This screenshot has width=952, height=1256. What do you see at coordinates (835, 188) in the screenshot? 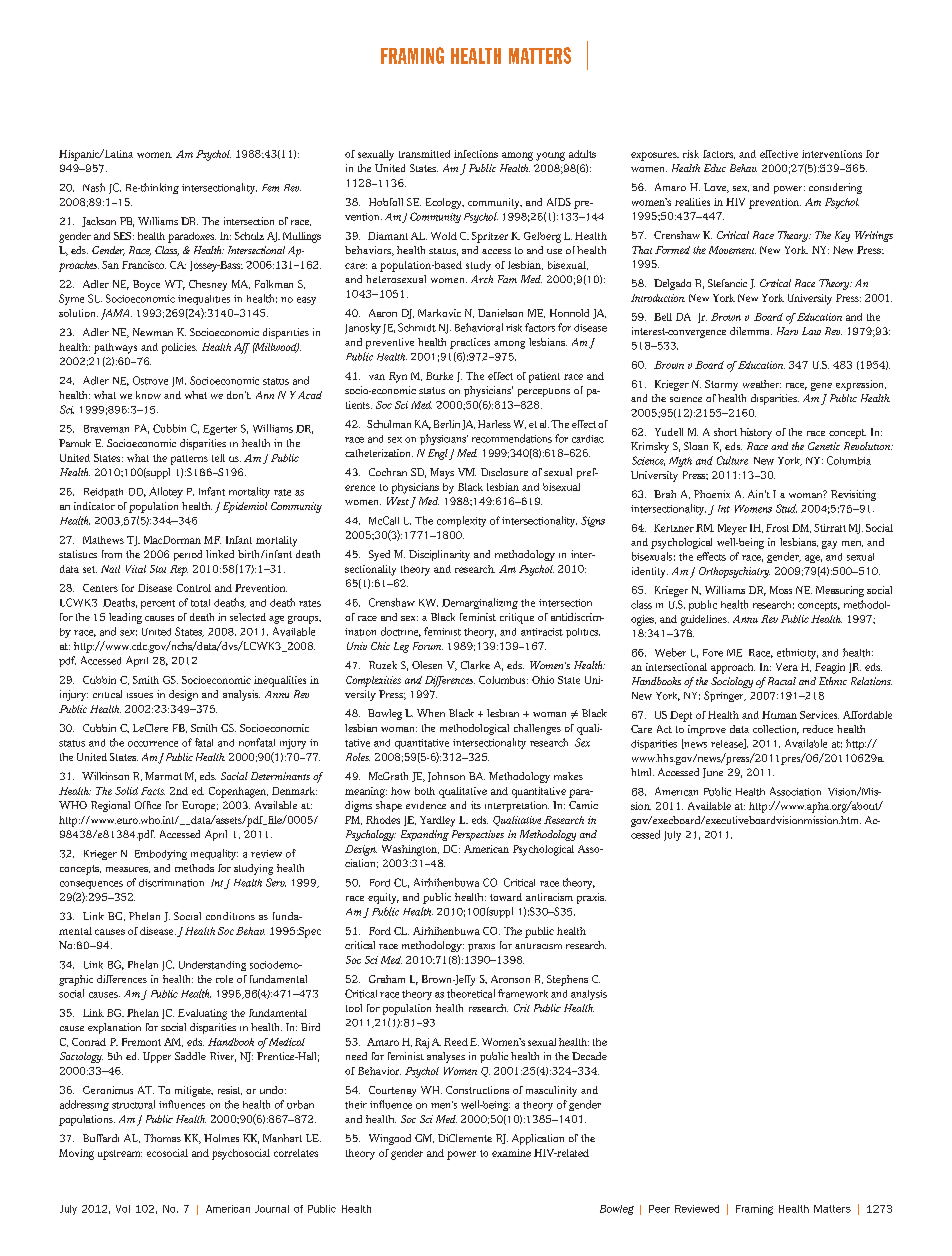
I see `considering` at bounding box center [835, 188].
